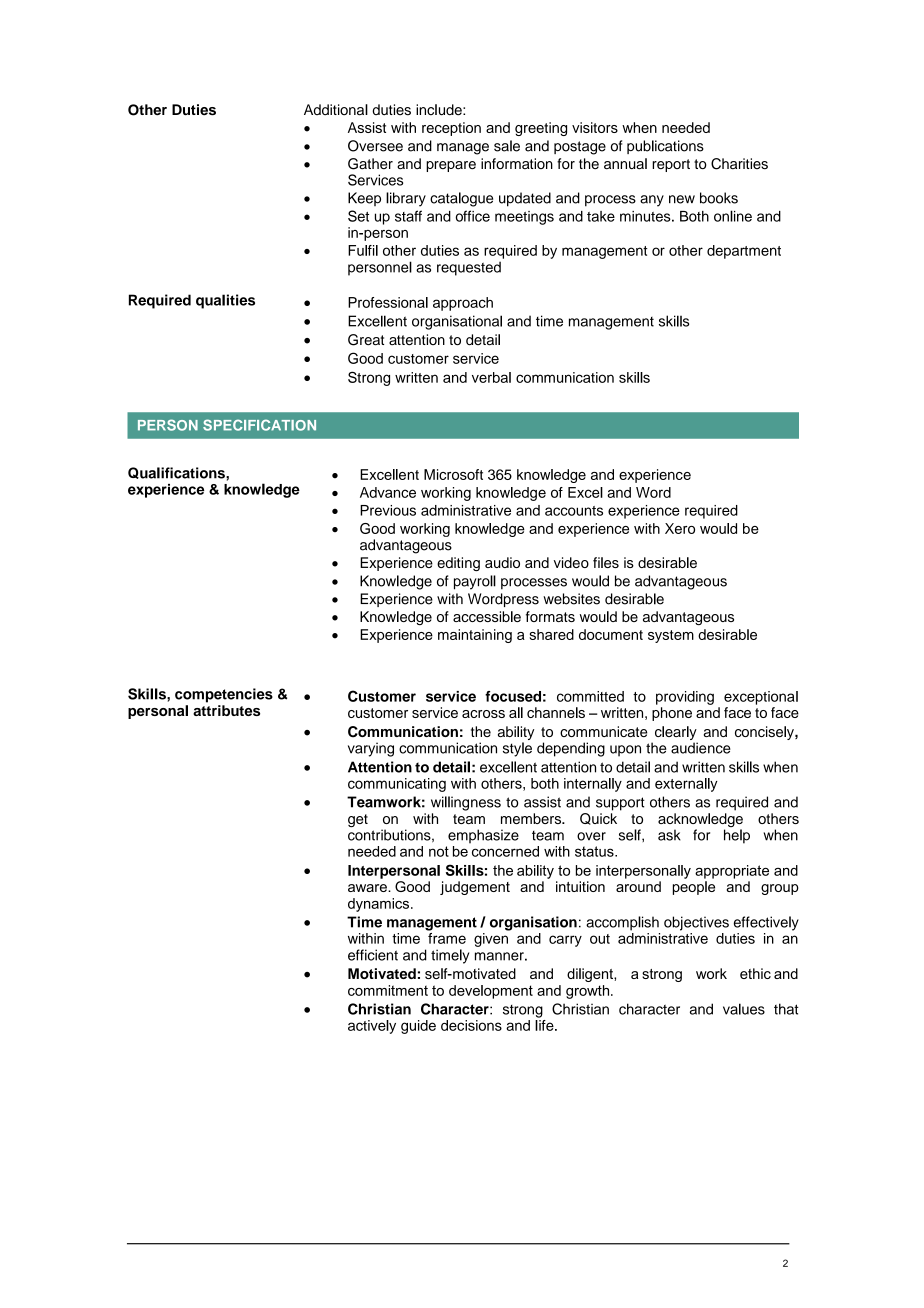  I want to click on sale, so click(507, 146).
